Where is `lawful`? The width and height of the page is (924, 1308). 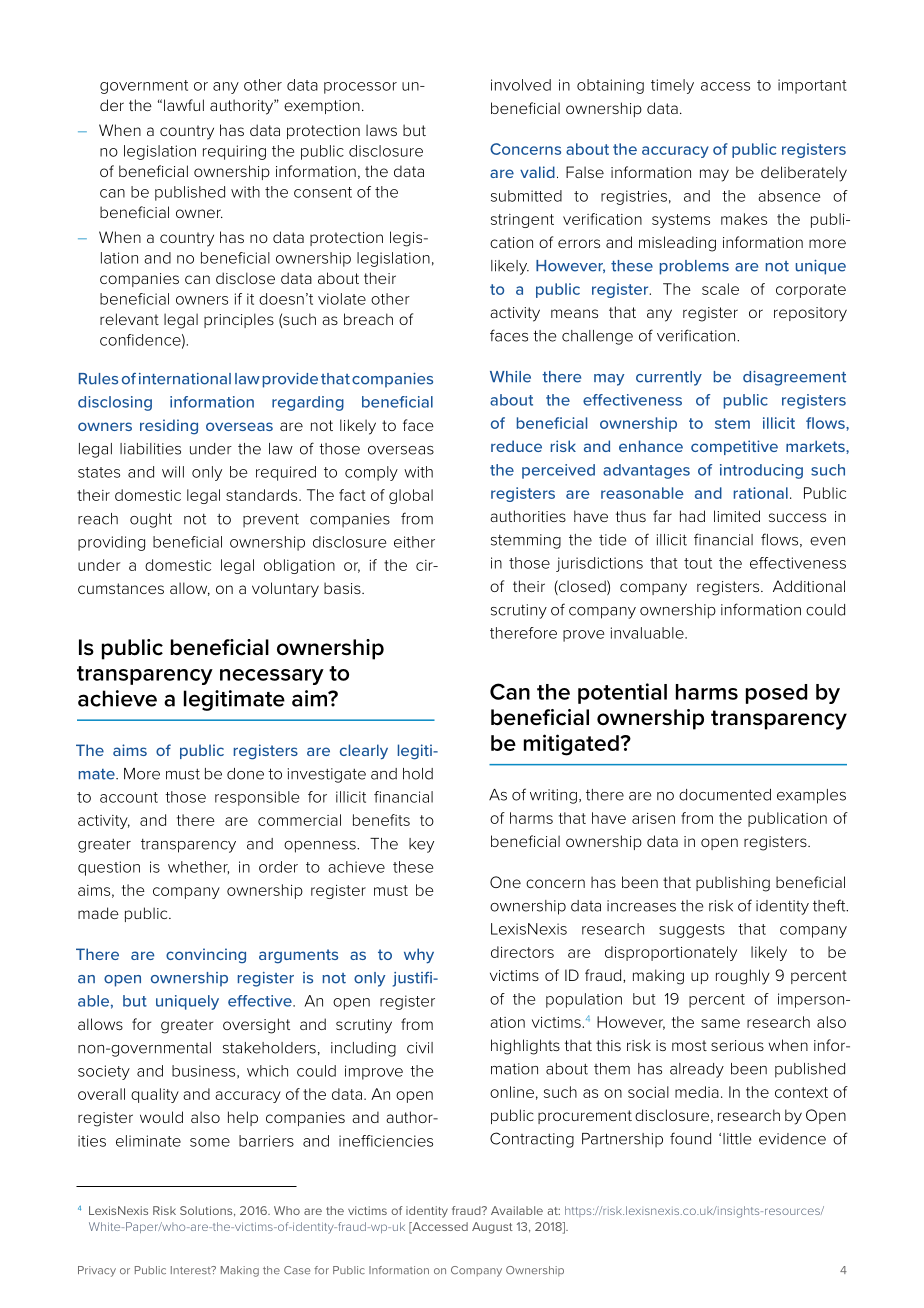
lawful is located at coordinates (184, 105).
